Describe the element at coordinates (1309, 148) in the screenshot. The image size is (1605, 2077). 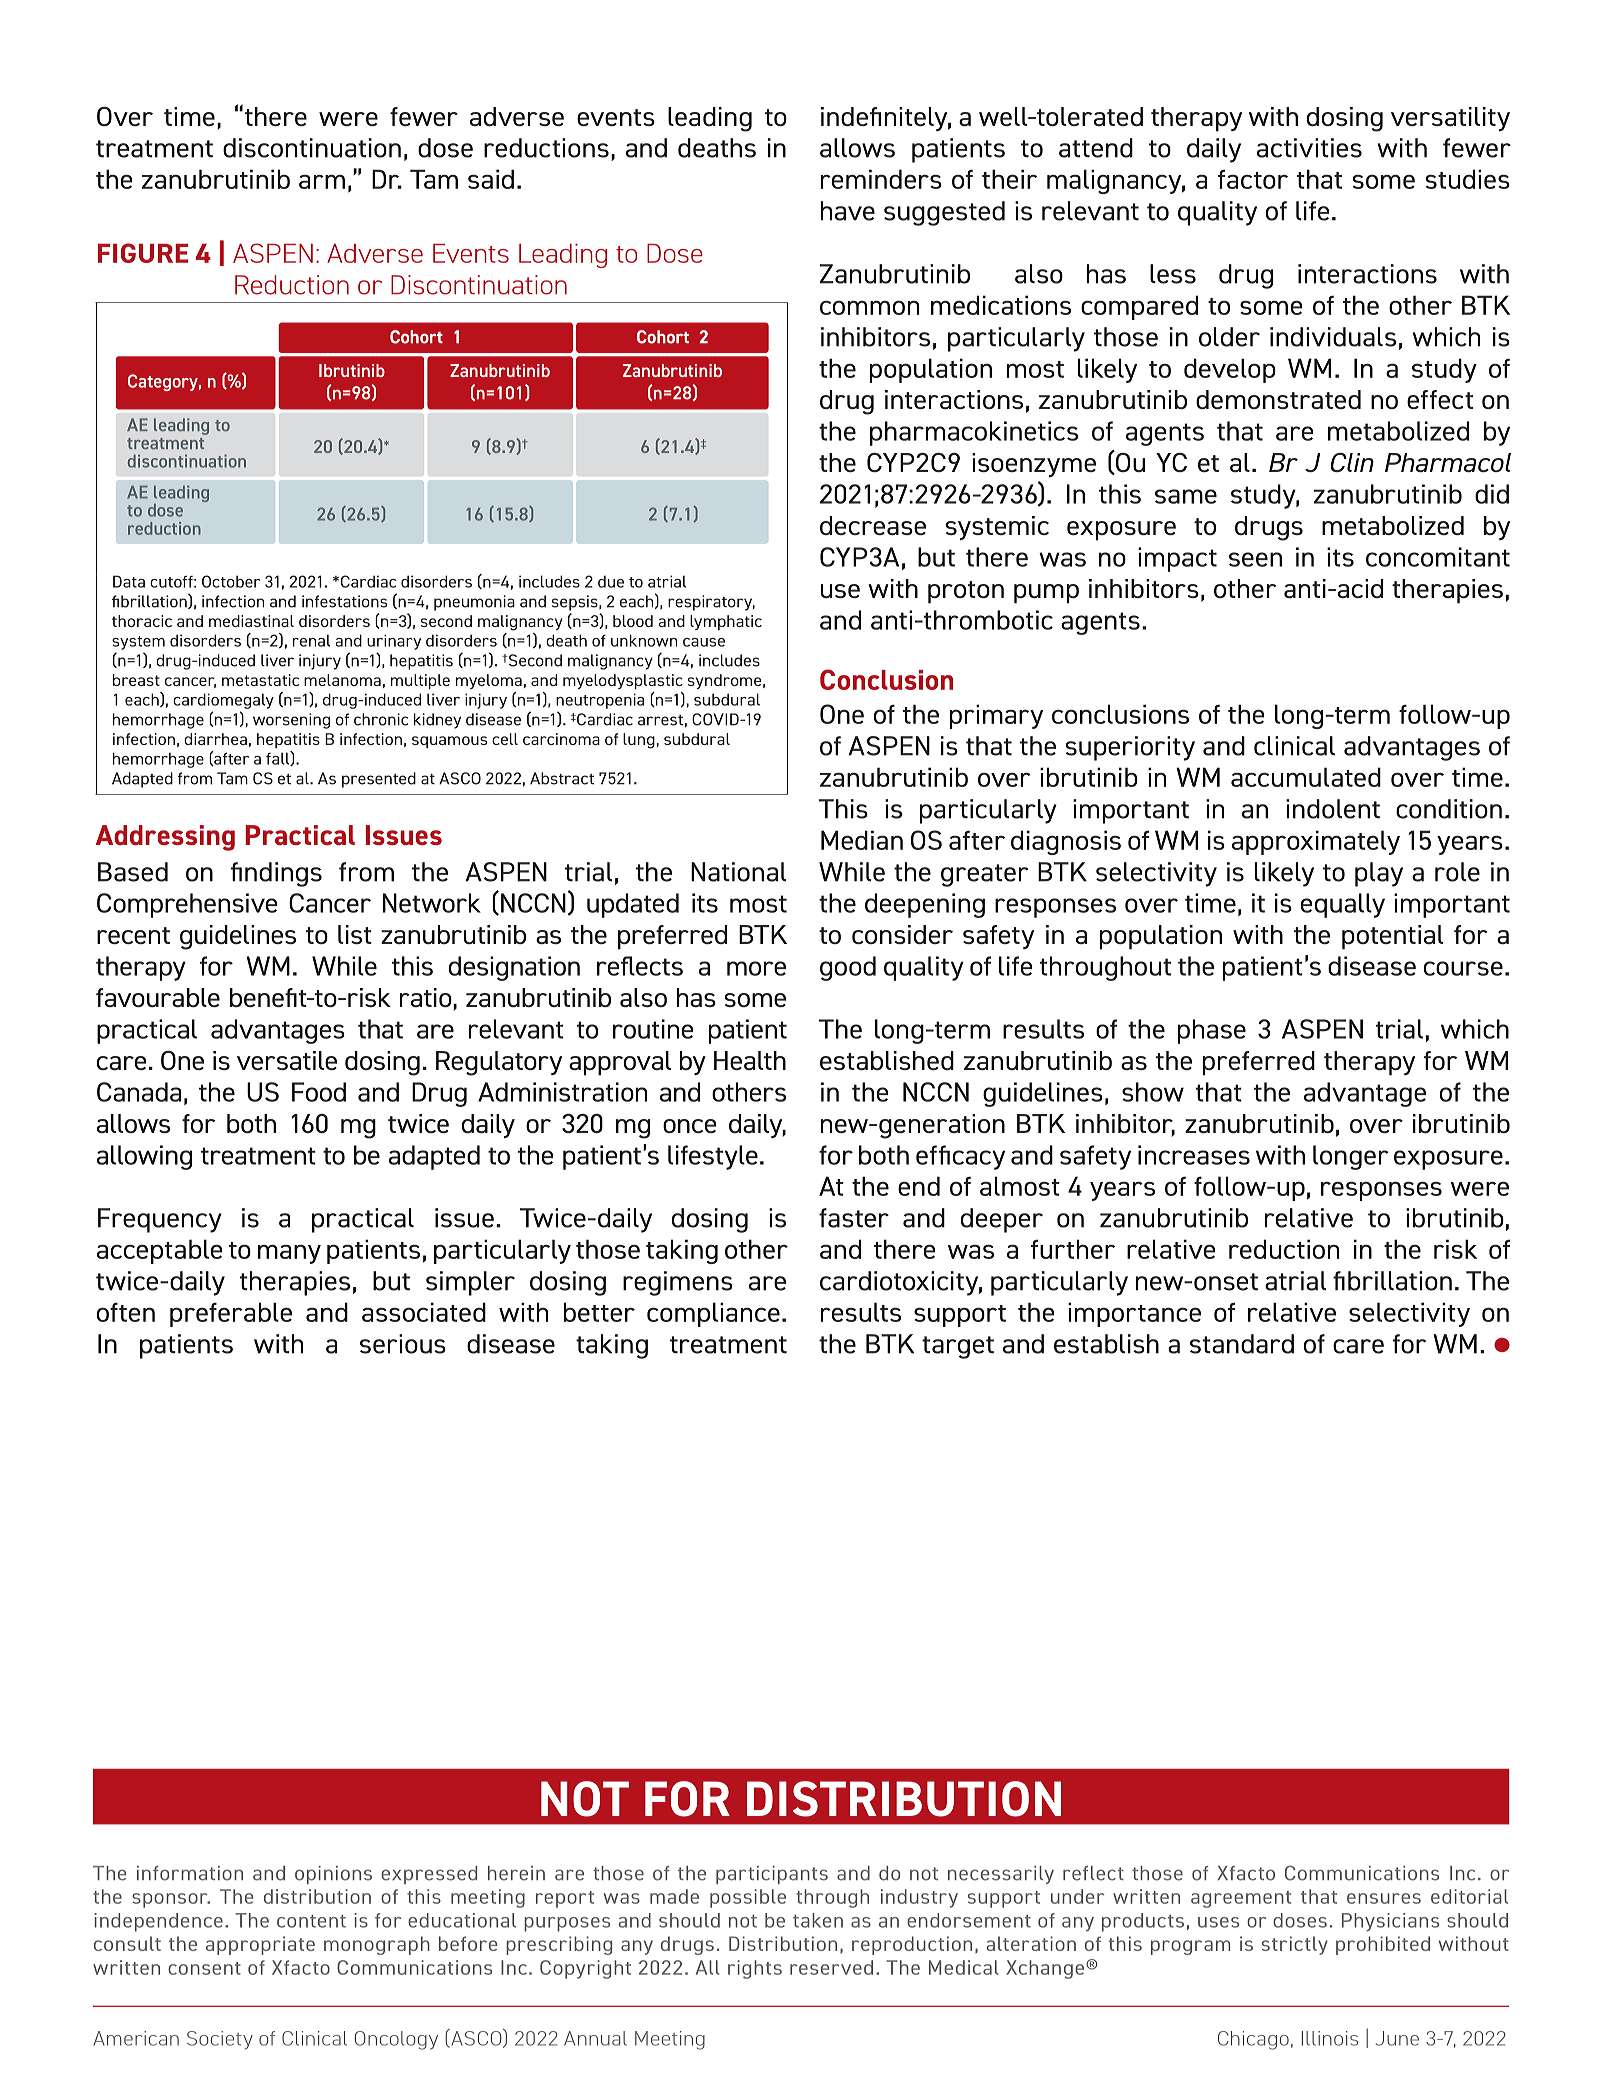
I see `activities` at that location.
